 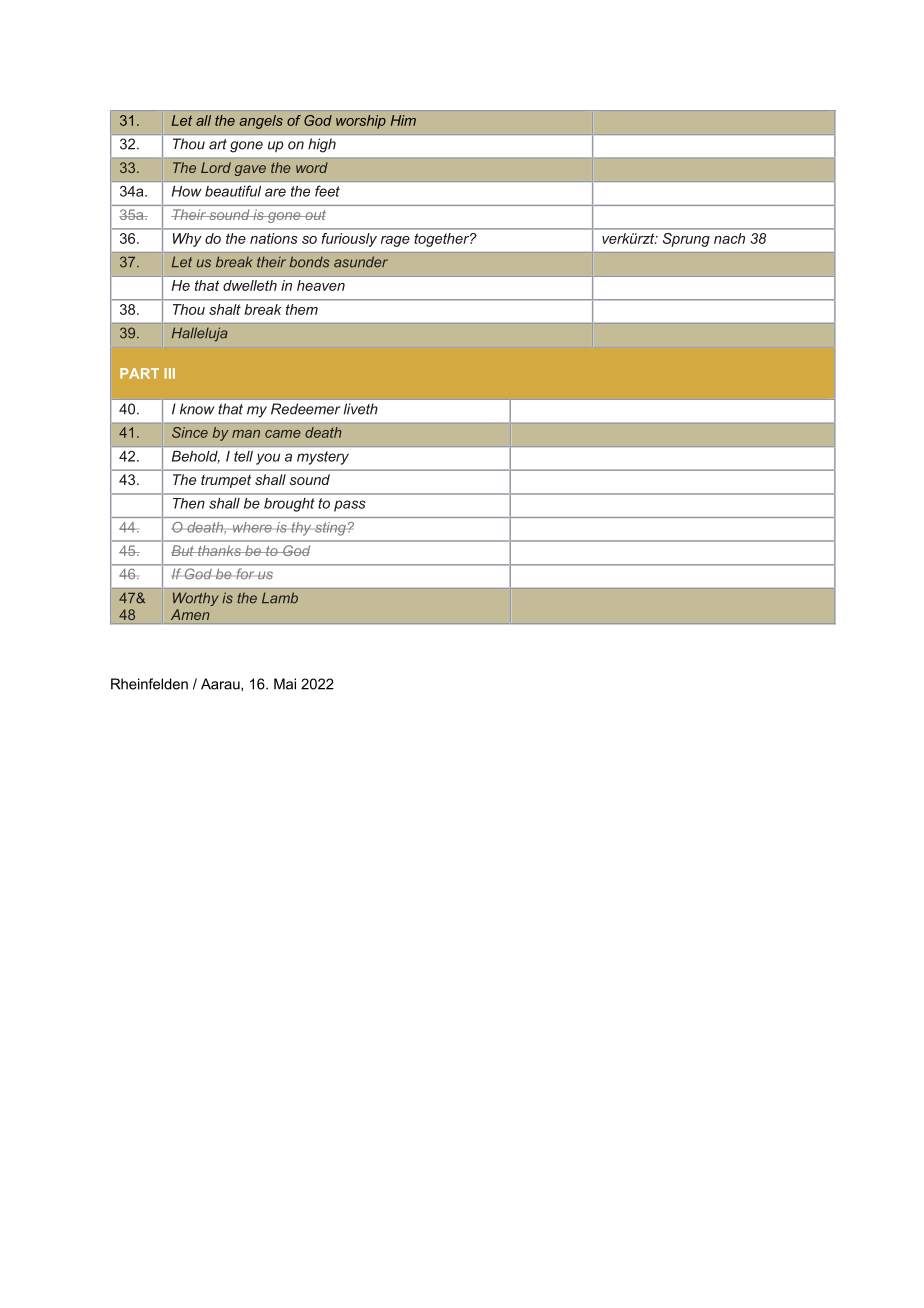 I want to click on angels, so click(x=261, y=122).
